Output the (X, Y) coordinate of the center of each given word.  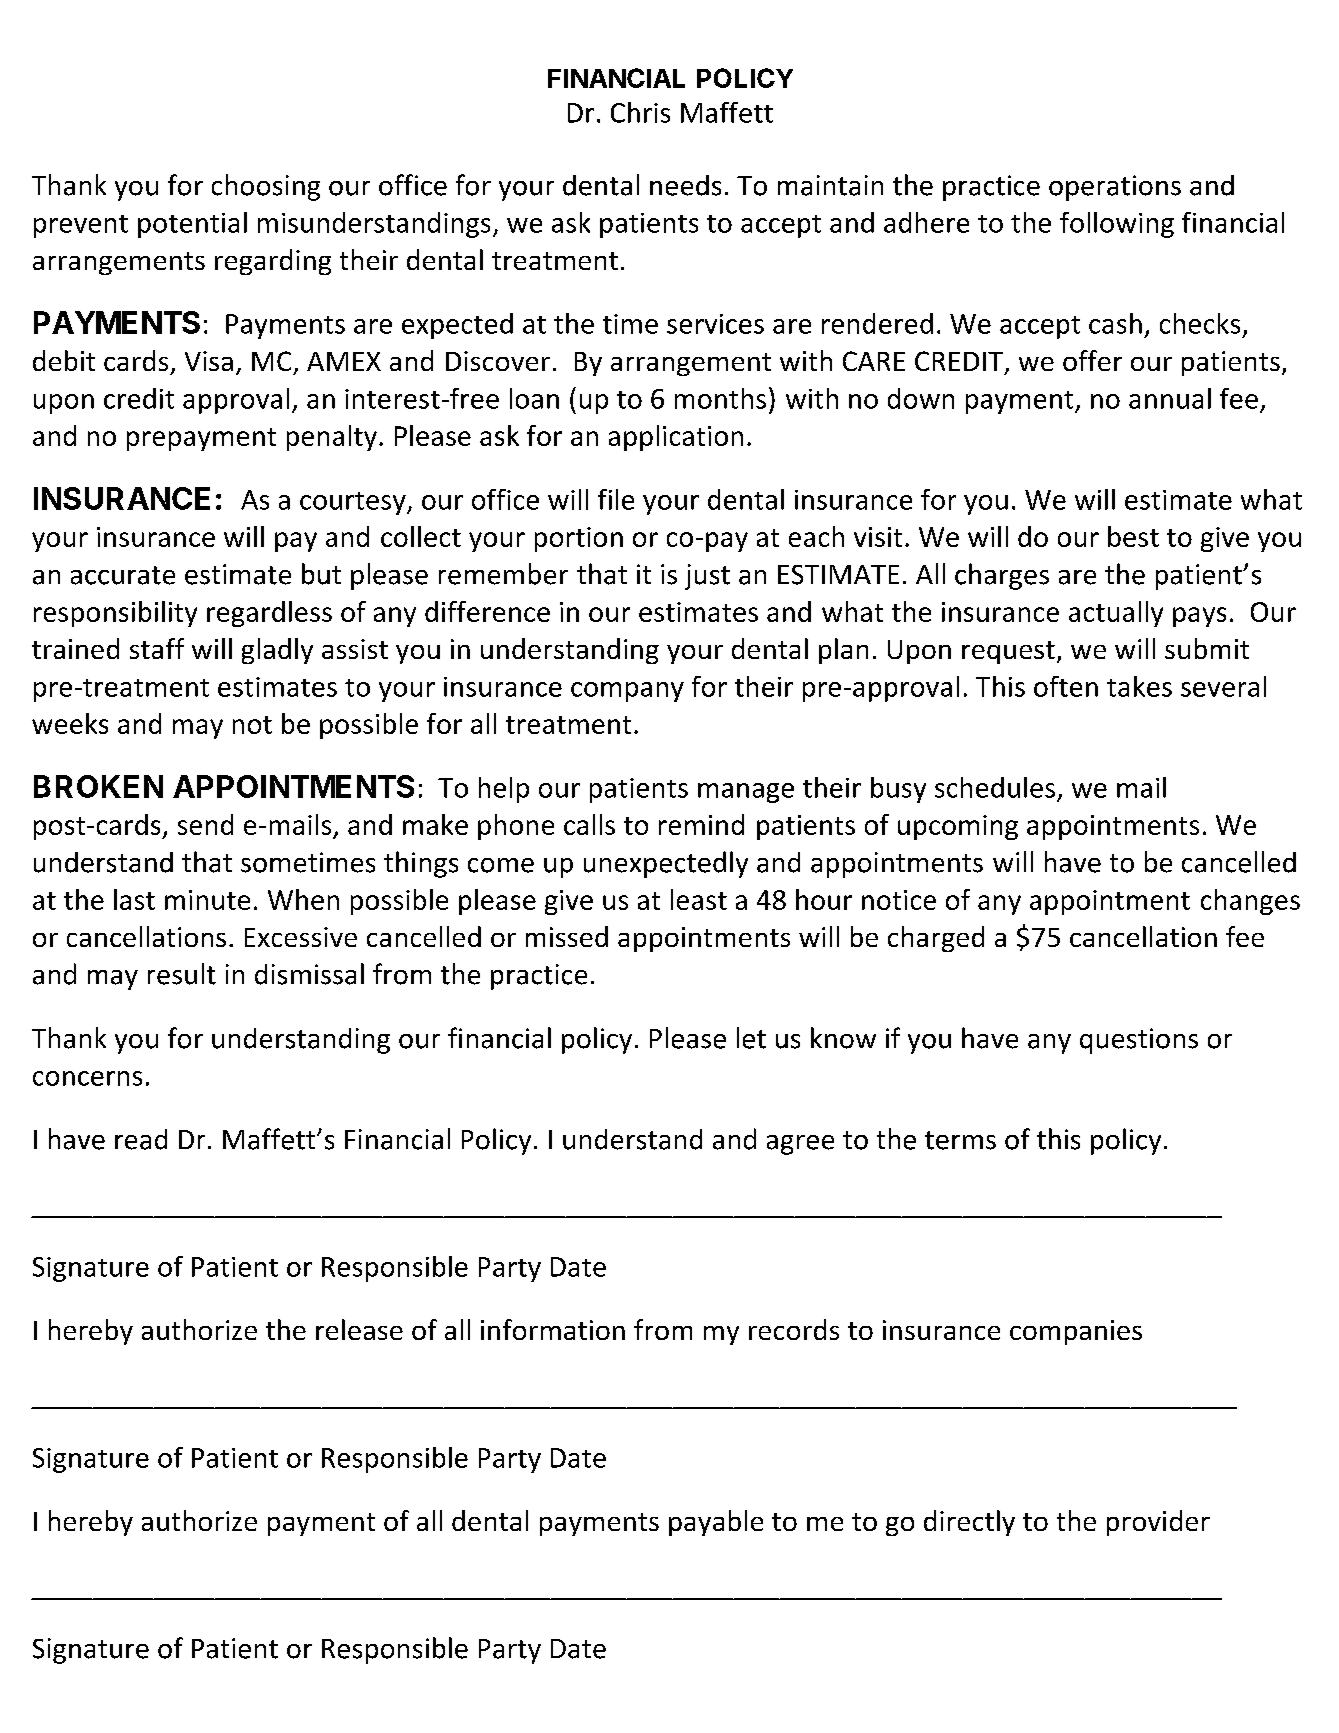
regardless (269, 614)
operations (1115, 188)
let (751, 1038)
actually (1116, 614)
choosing (266, 187)
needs (685, 185)
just (707, 577)
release (359, 1329)
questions (1139, 1041)
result (182, 974)
